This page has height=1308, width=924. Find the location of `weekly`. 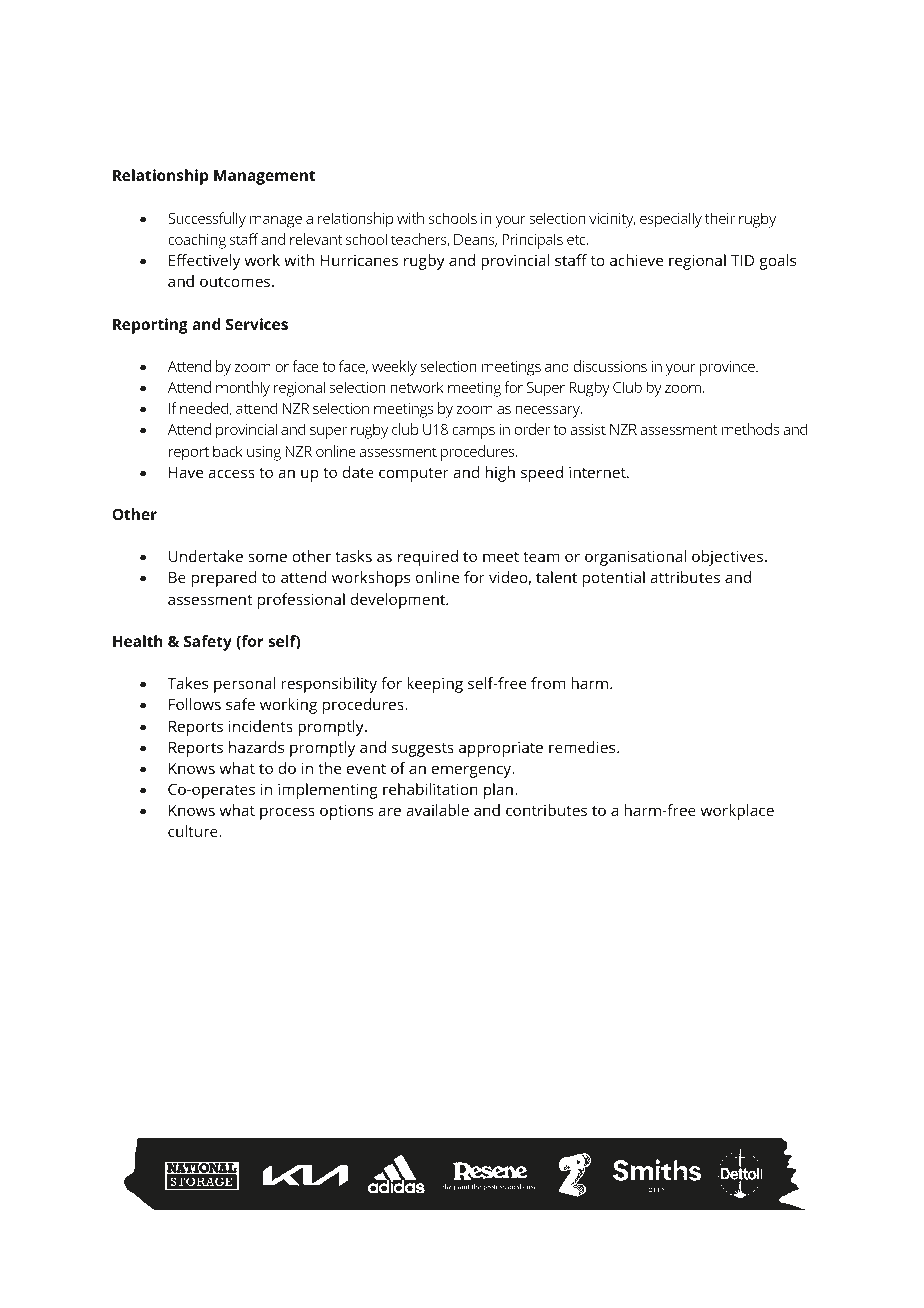

weekly is located at coordinates (394, 368).
